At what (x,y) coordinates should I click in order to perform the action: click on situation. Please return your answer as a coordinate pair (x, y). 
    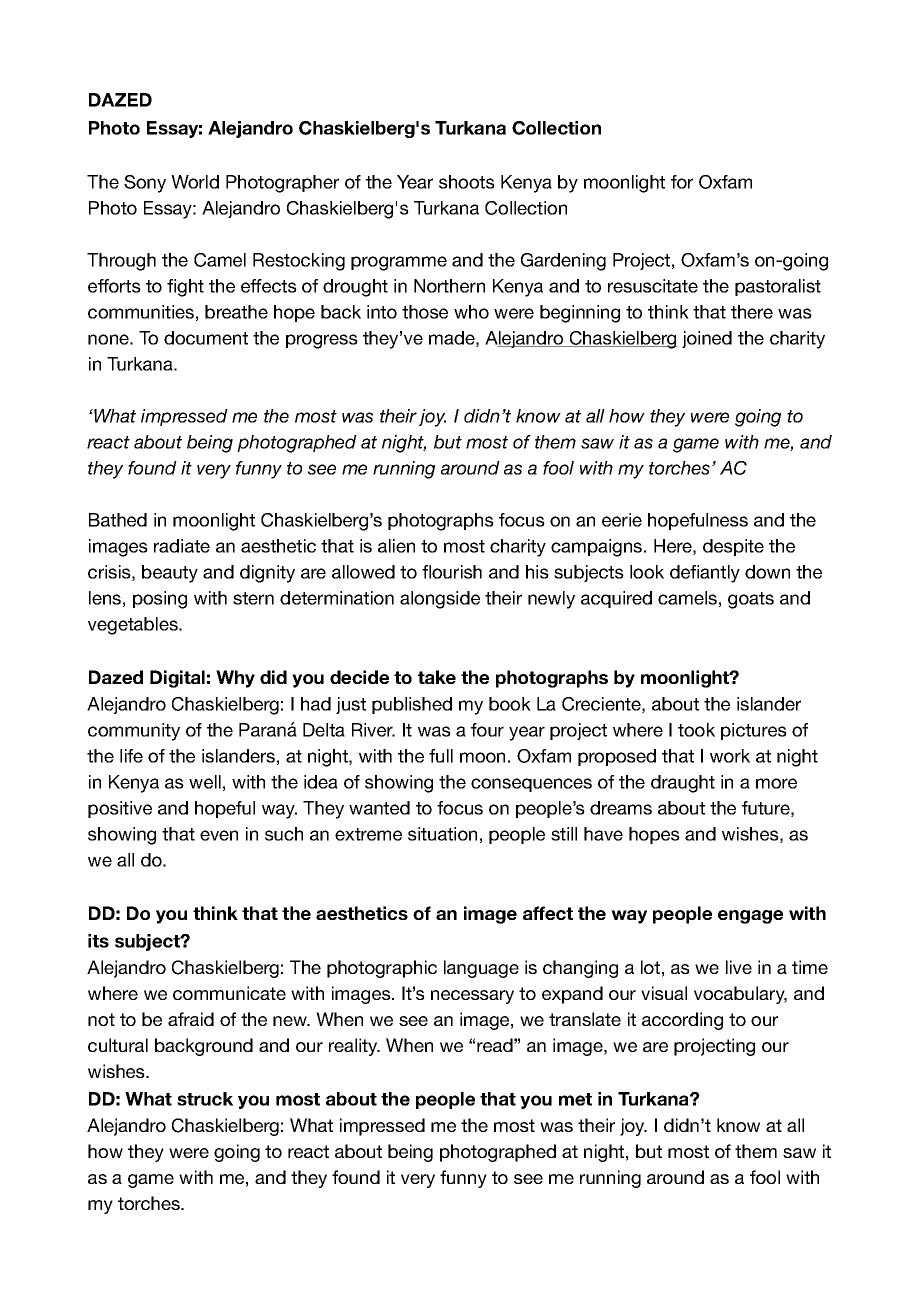
    Looking at the image, I should click on (442, 834).
